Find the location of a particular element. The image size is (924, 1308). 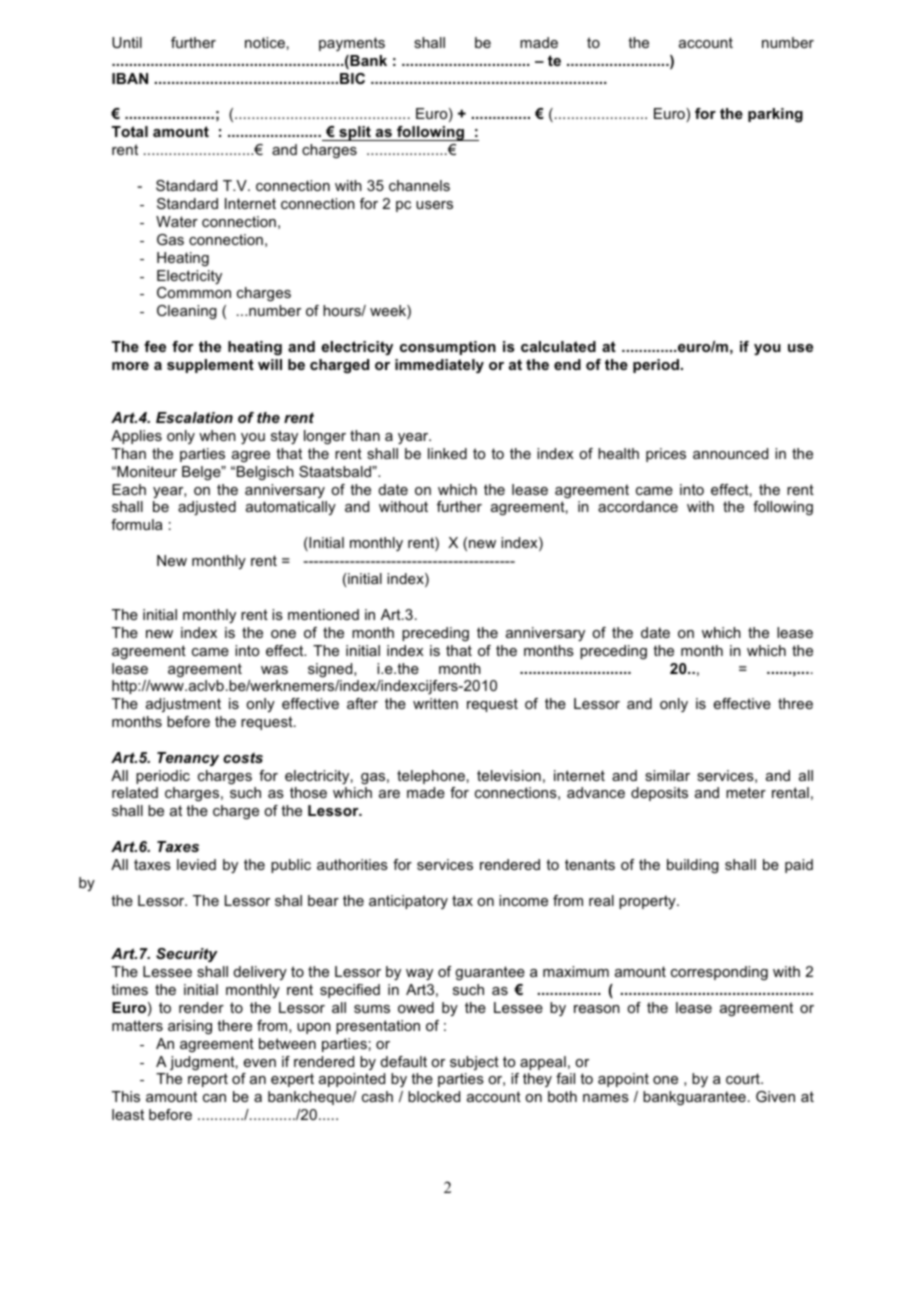

subject is located at coordinates (474, 1063).
